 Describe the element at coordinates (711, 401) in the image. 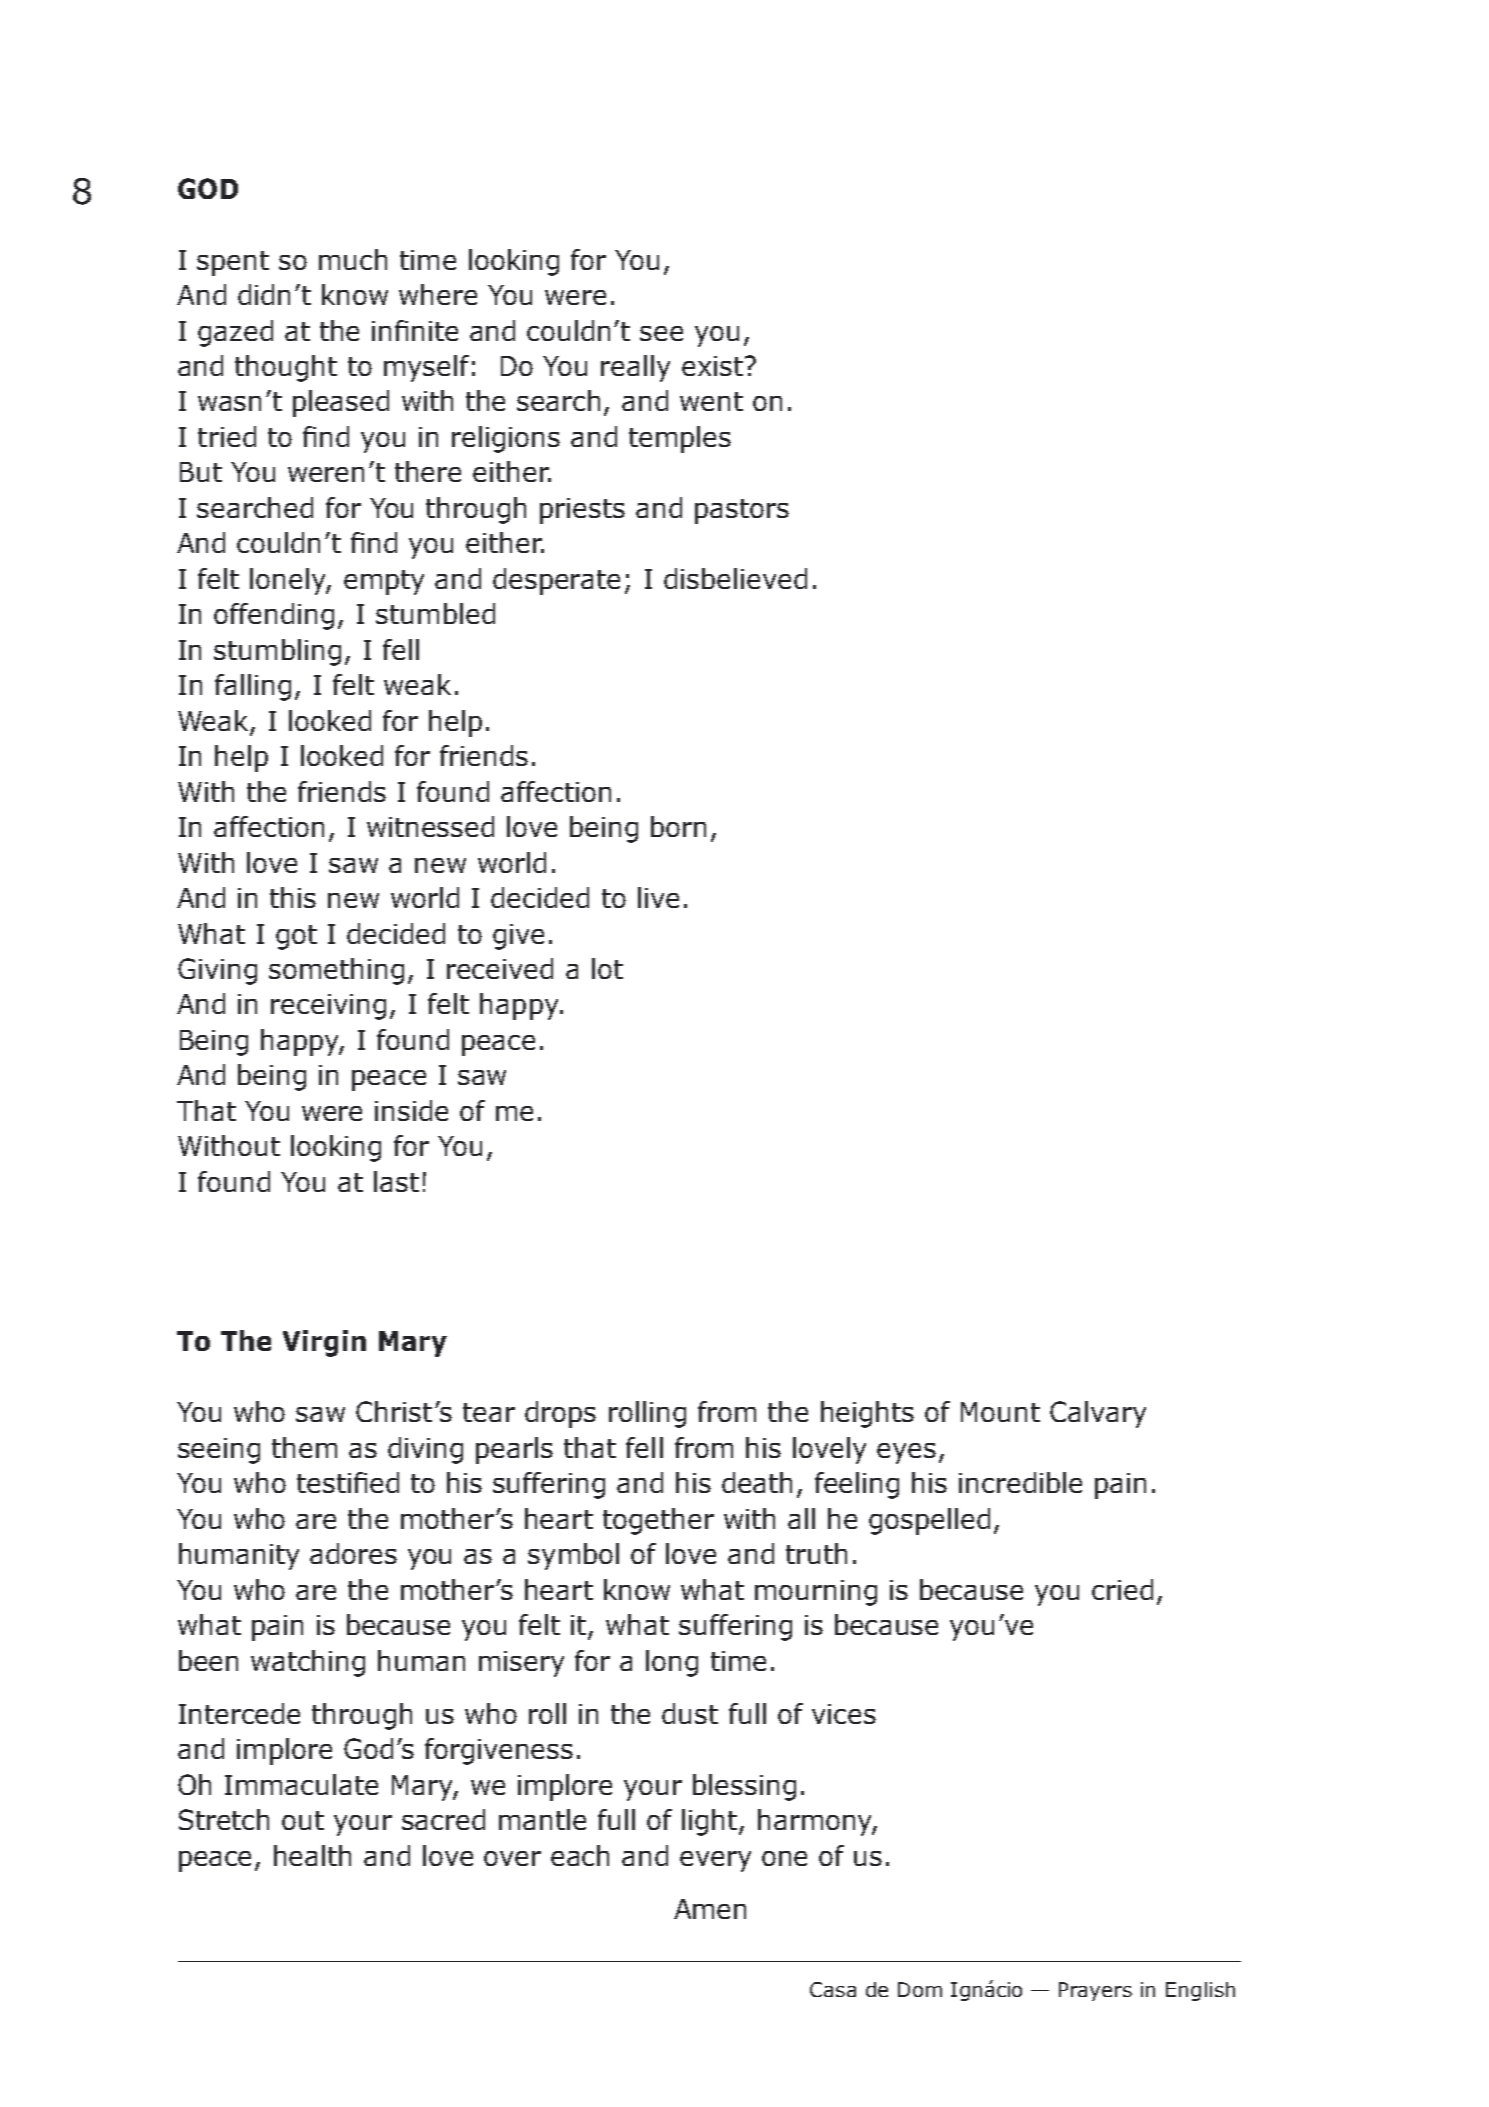

I see `went` at that location.
